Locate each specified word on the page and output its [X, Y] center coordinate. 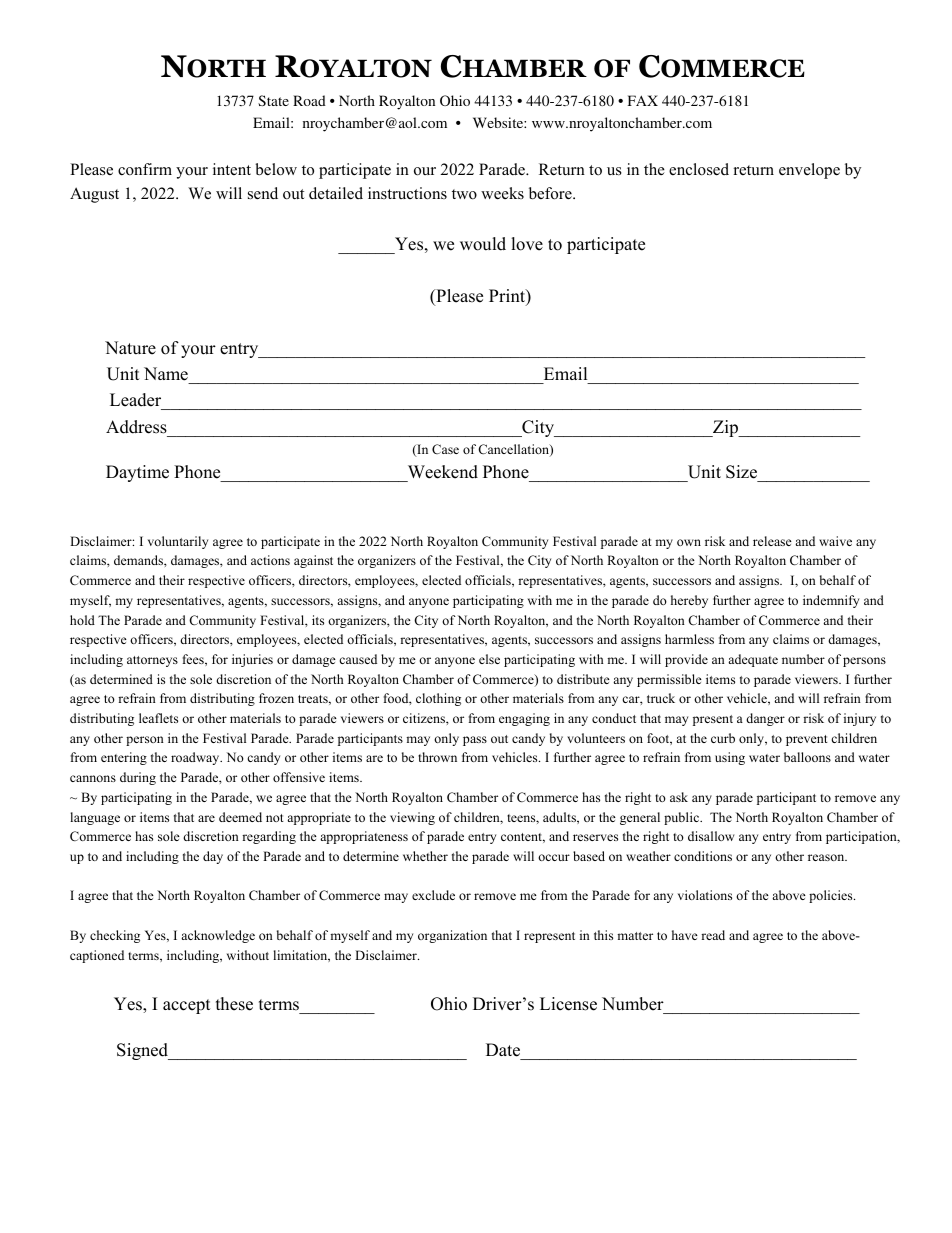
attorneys [152, 661]
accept [187, 1006]
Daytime [137, 473]
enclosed [699, 169]
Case [445, 449]
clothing [438, 699]
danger [765, 719]
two [464, 194]
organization [452, 936]
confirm [145, 169]
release [772, 541]
